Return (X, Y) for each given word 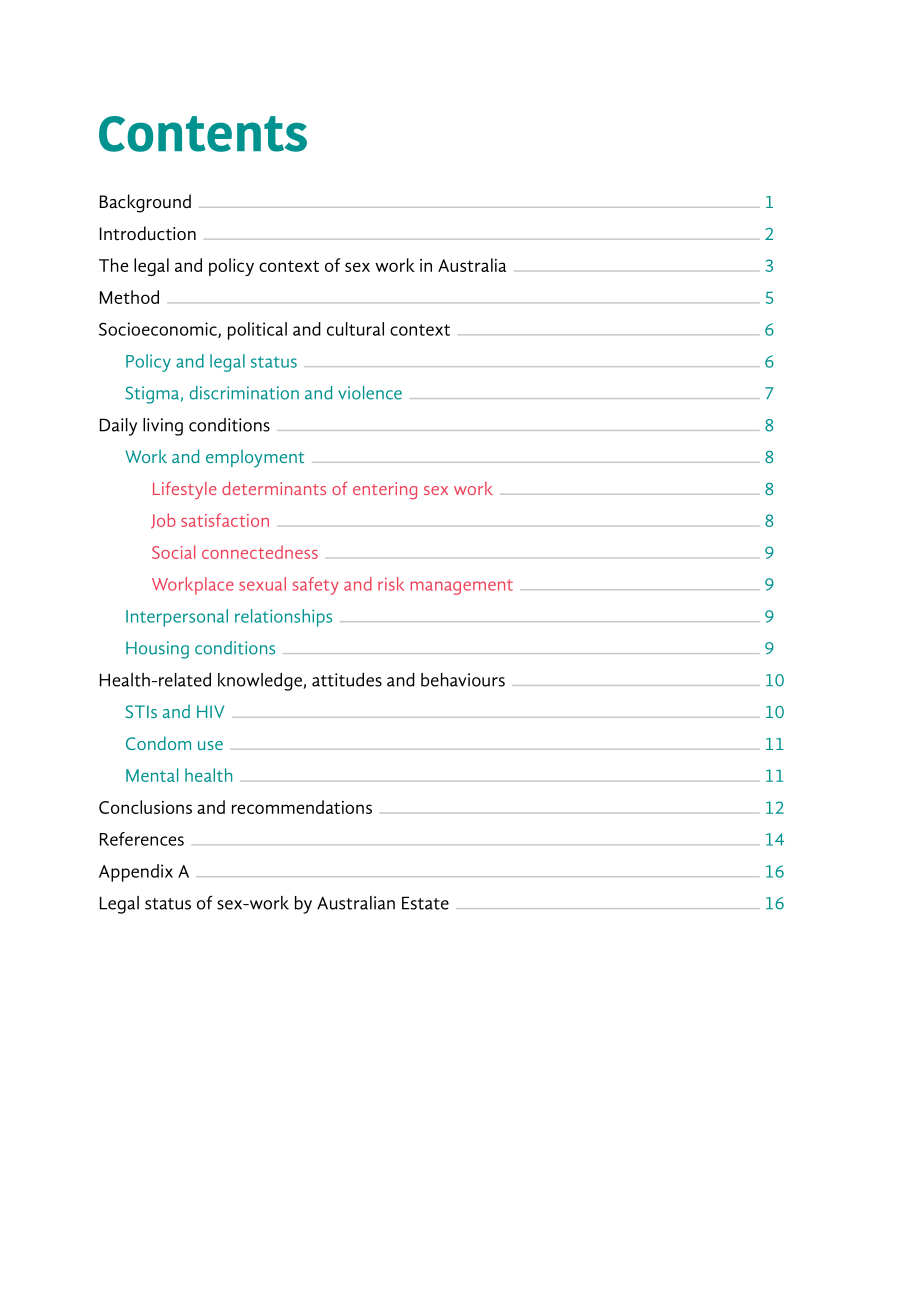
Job (163, 521)
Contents (203, 134)
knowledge (261, 682)
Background (145, 203)
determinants (274, 488)
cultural (355, 329)
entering (385, 490)
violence (370, 393)
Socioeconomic (159, 330)
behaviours (463, 680)
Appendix (136, 873)
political (257, 331)
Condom (158, 743)
